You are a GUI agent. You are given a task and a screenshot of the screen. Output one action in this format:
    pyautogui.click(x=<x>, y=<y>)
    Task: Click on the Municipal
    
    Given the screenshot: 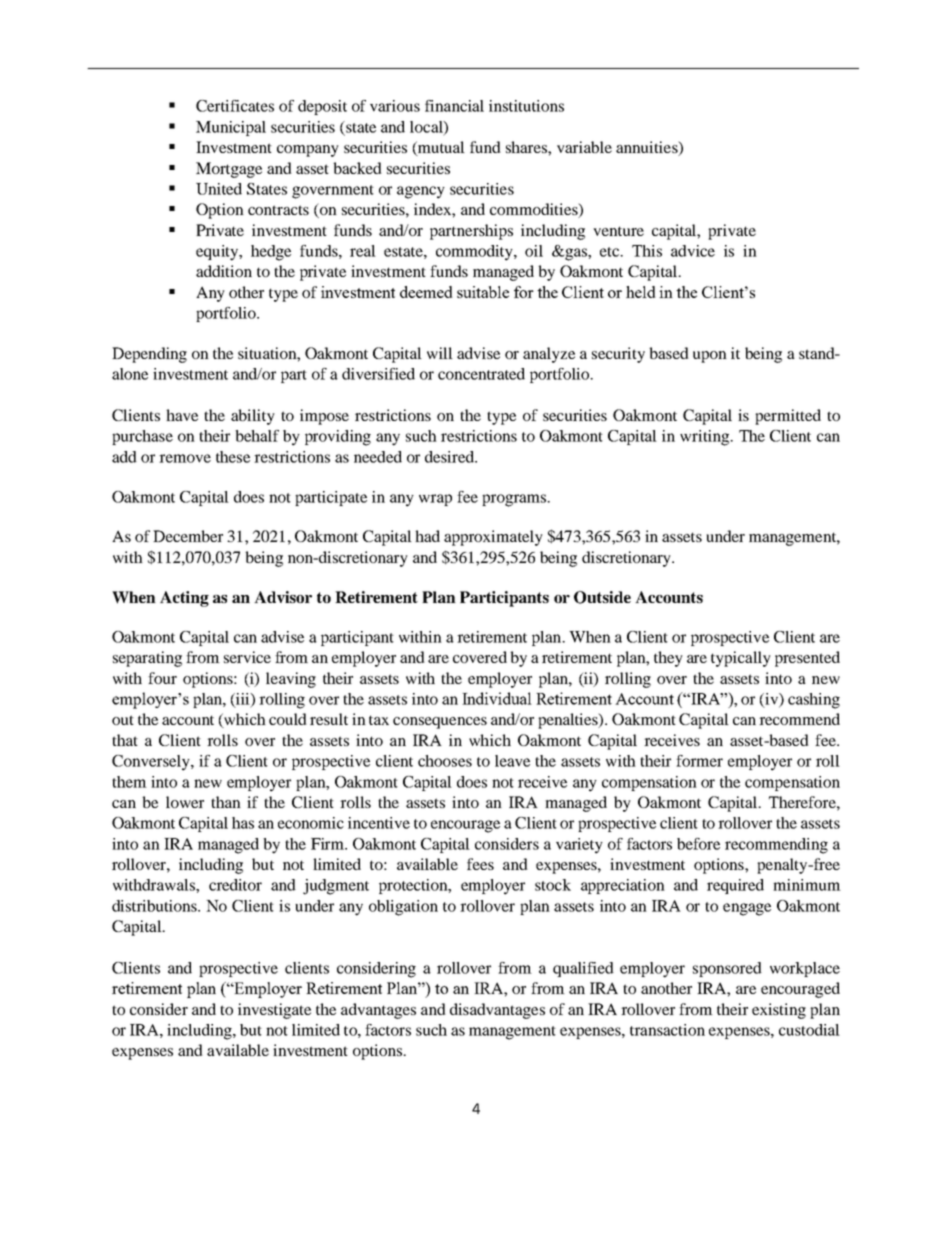 What is the action you would take?
    pyautogui.click(x=231, y=128)
